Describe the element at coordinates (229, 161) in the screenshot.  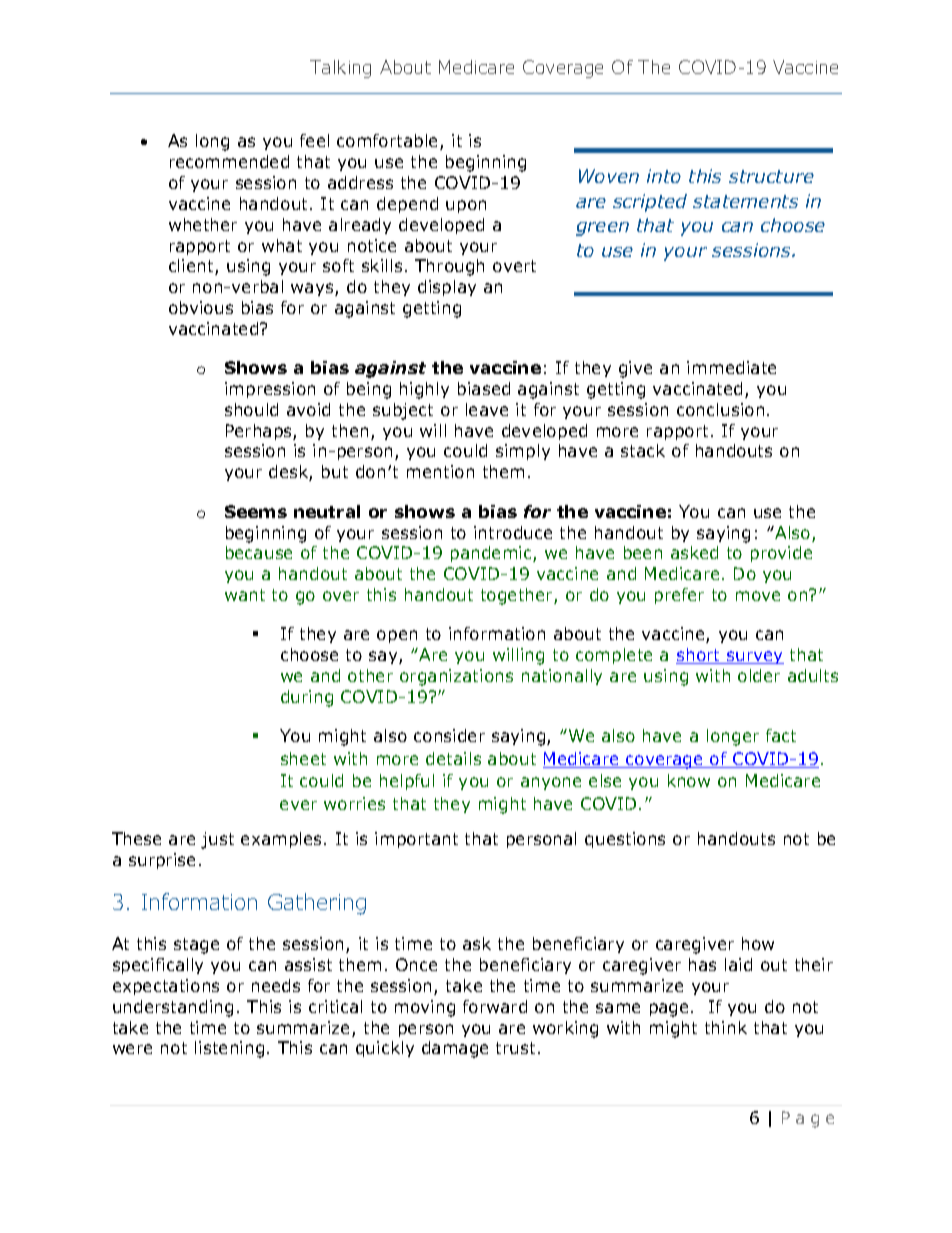
I see `recommended` at that location.
